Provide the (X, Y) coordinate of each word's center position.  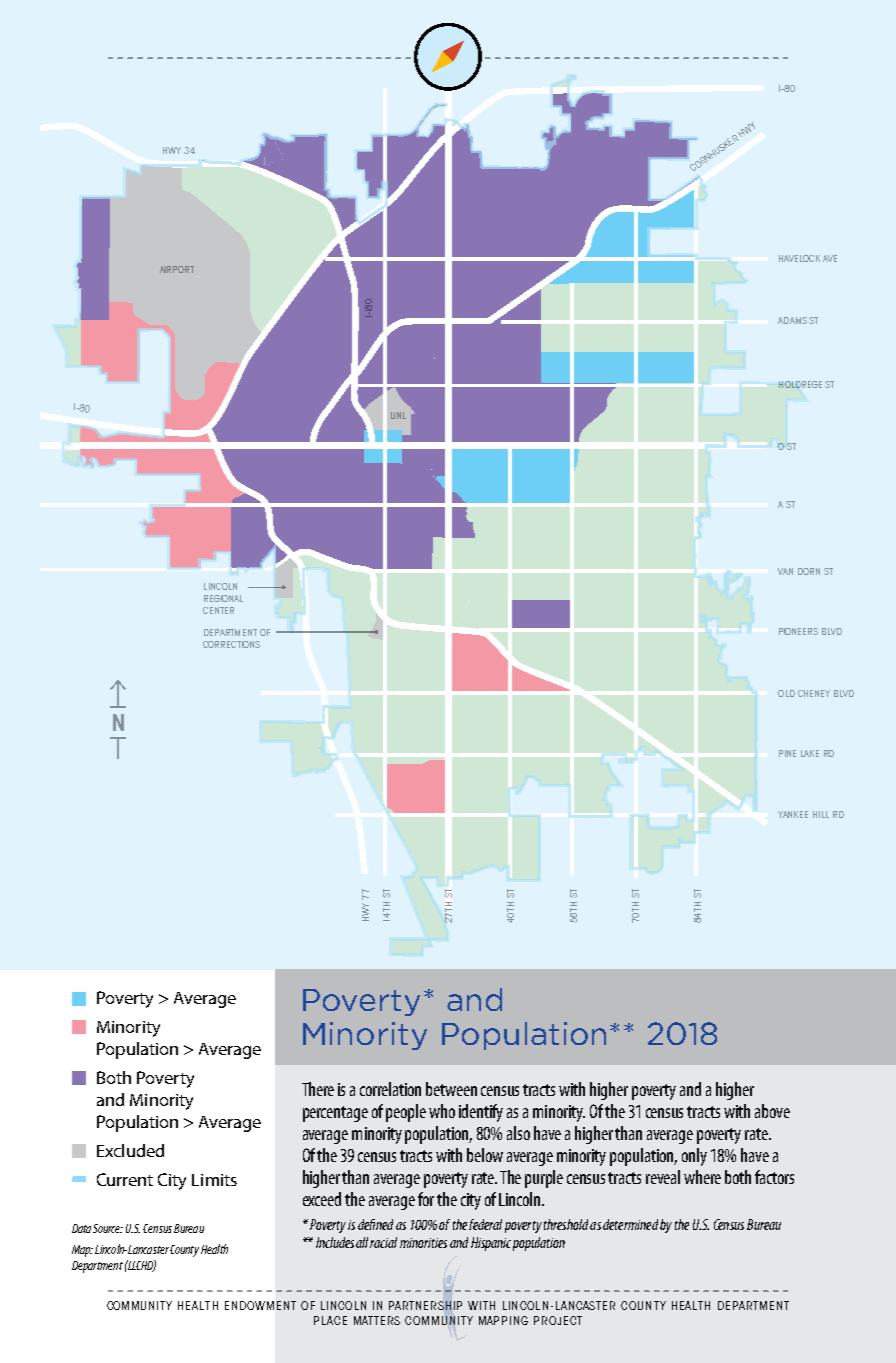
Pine (787, 753)
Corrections (231, 644)
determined (630, 1224)
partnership (425, 1305)
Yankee (793, 814)
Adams (792, 320)
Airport (177, 269)
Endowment (260, 1305)
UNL (398, 415)
